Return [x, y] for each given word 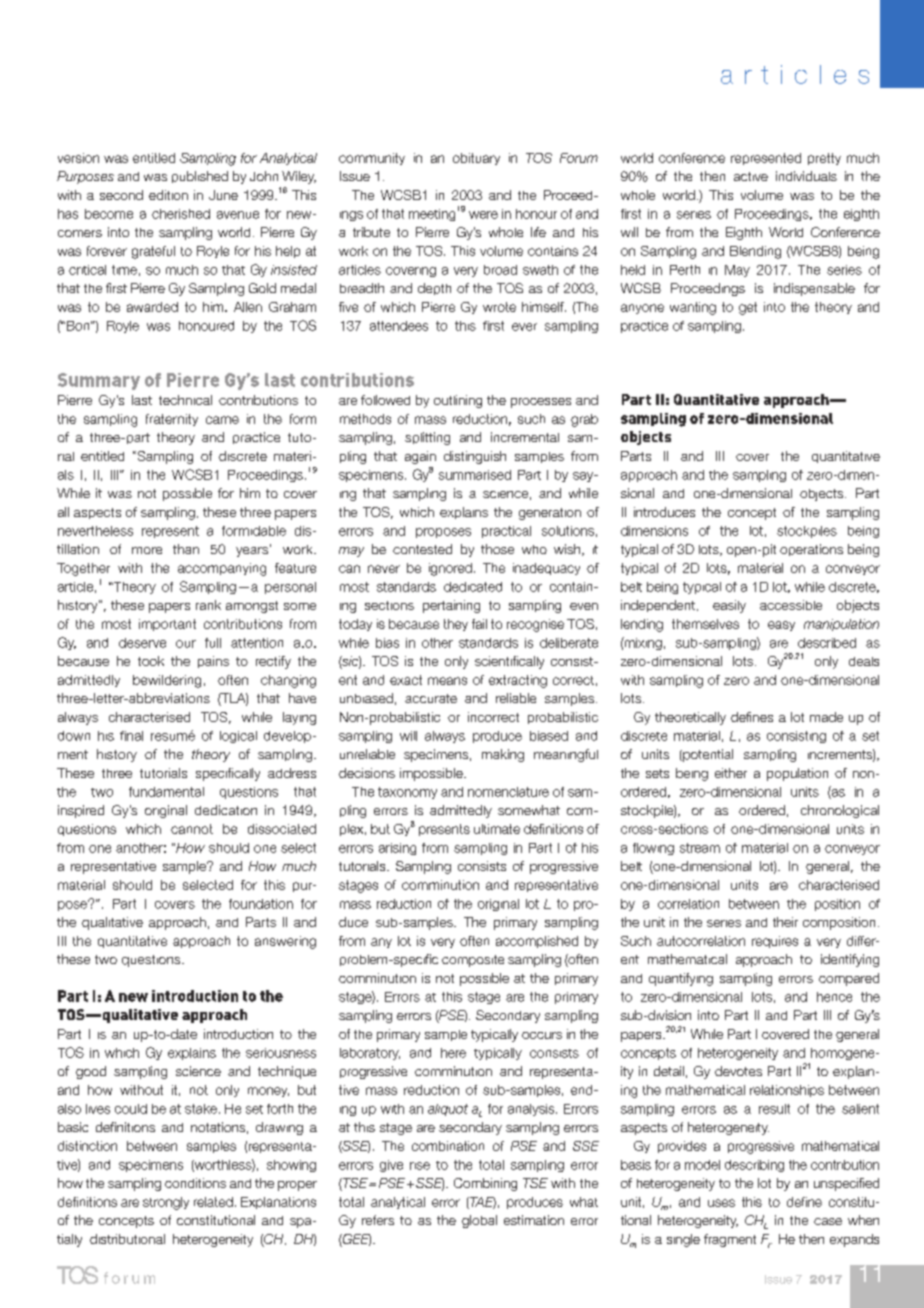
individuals [806, 176]
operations [811, 550]
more [147, 550]
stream [700, 848]
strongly [166, 1203]
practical [506, 532]
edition [168, 195]
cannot [192, 829]
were [483, 215]
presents [444, 830]
